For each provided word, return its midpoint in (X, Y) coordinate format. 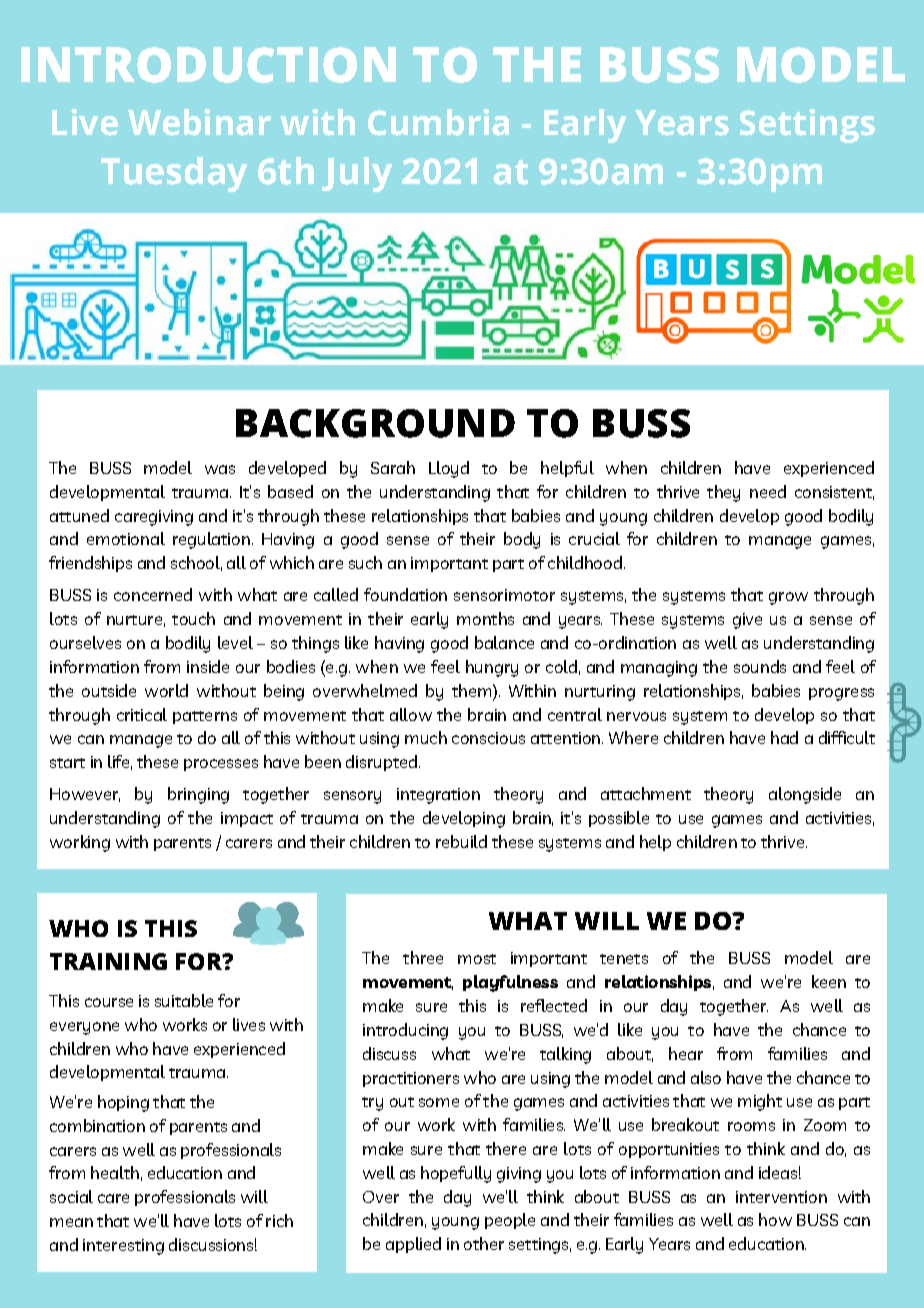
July (357, 174)
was (220, 469)
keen (829, 981)
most (477, 959)
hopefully (456, 1174)
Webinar (199, 122)
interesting (123, 1247)
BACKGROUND (375, 423)
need (768, 491)
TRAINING (108, 961)
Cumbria (438, 122)
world (166, 690)
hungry (492, 668)
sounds (760, 666)
